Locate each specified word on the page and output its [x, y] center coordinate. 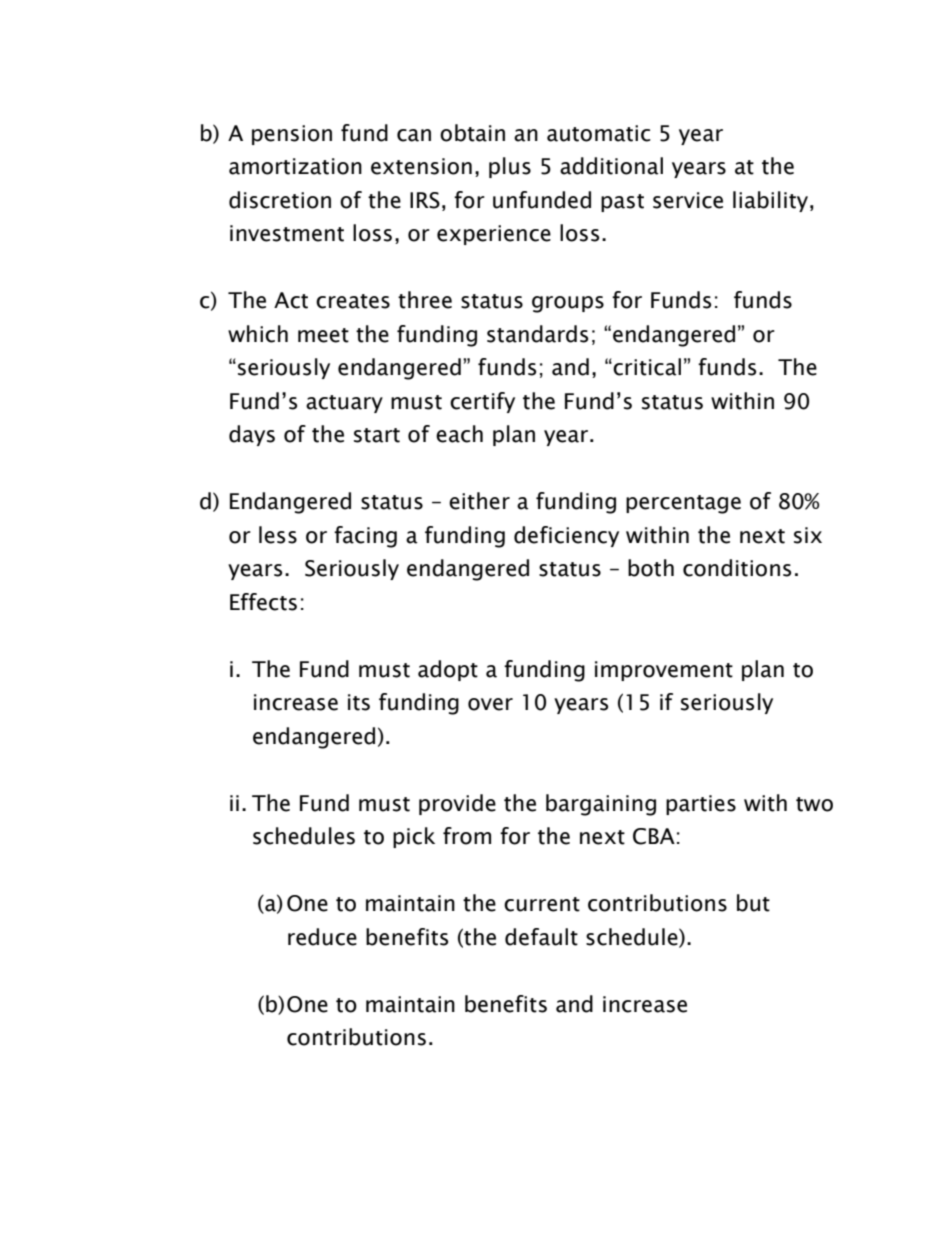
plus [510, 167]
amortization [295, 166]
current [542, 904]
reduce [322, 937]
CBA [654, 836]
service [688, 200]
